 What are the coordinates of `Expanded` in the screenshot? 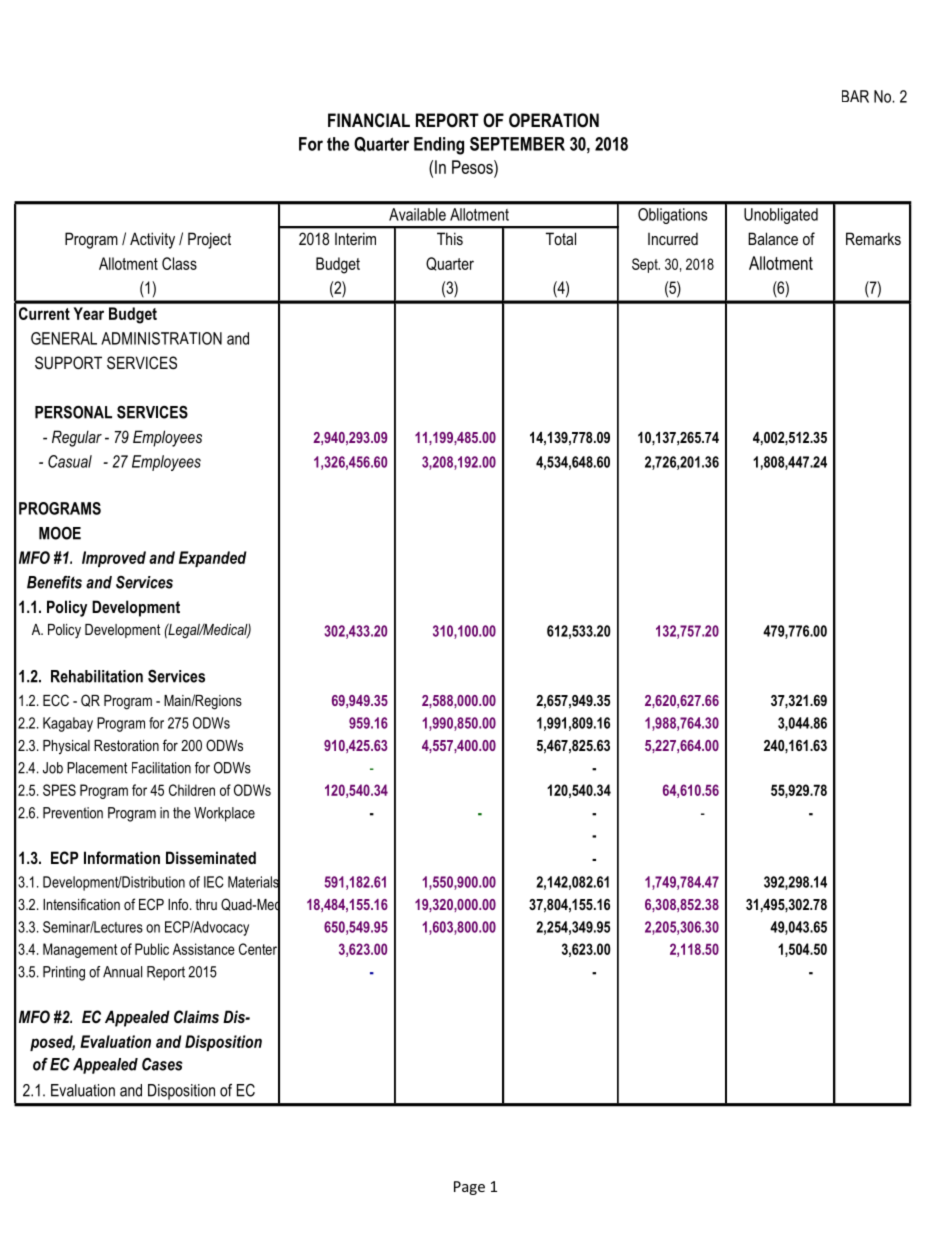 It's located at (213, 559).
